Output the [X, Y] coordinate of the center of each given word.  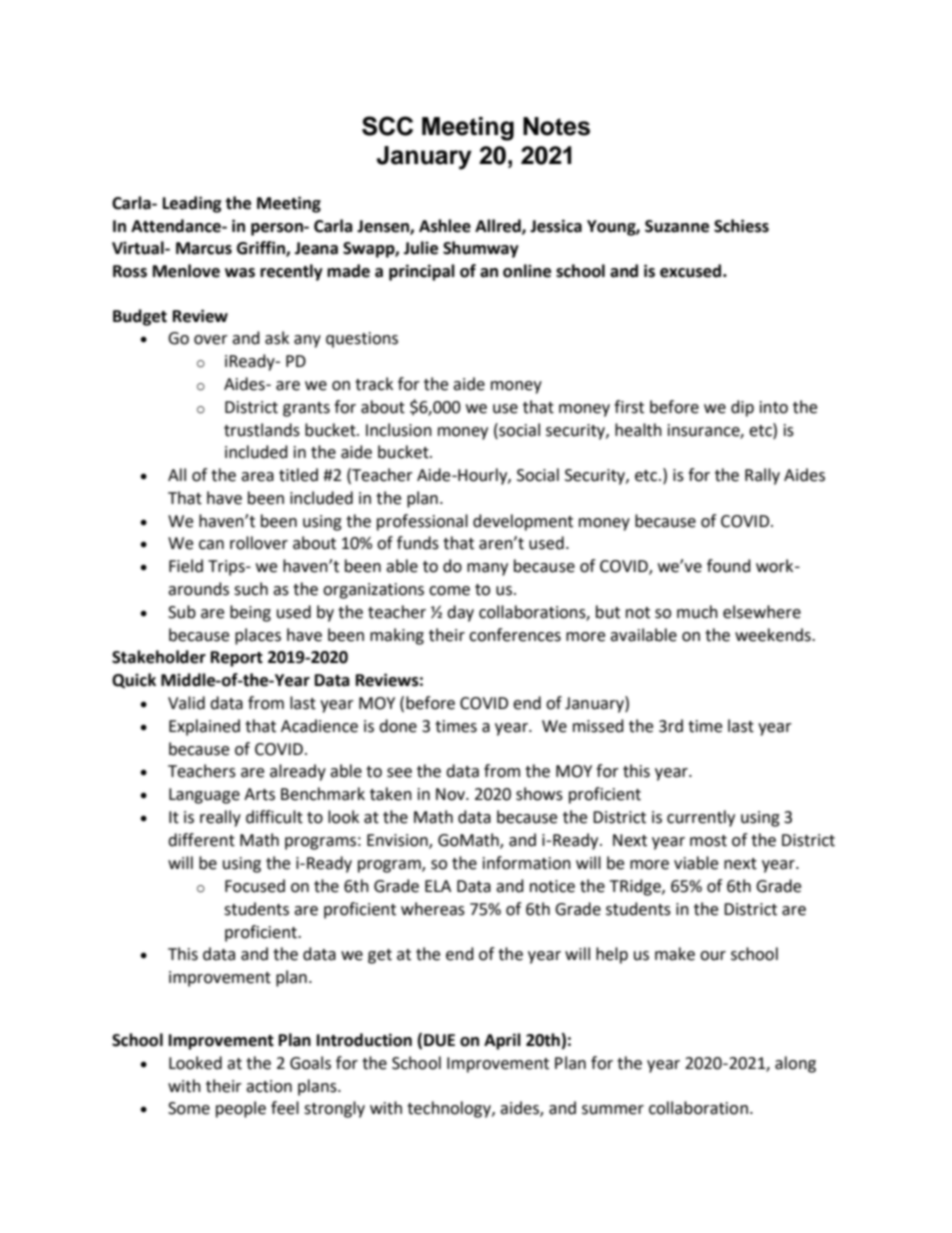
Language [204, 796]
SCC [387, 126]
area [257, 477]
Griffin [262, 249]
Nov [451, 794]
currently [701, 818]
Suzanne [677, 226]
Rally [762, 476]
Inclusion [399, 430]
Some [189, 1108]
